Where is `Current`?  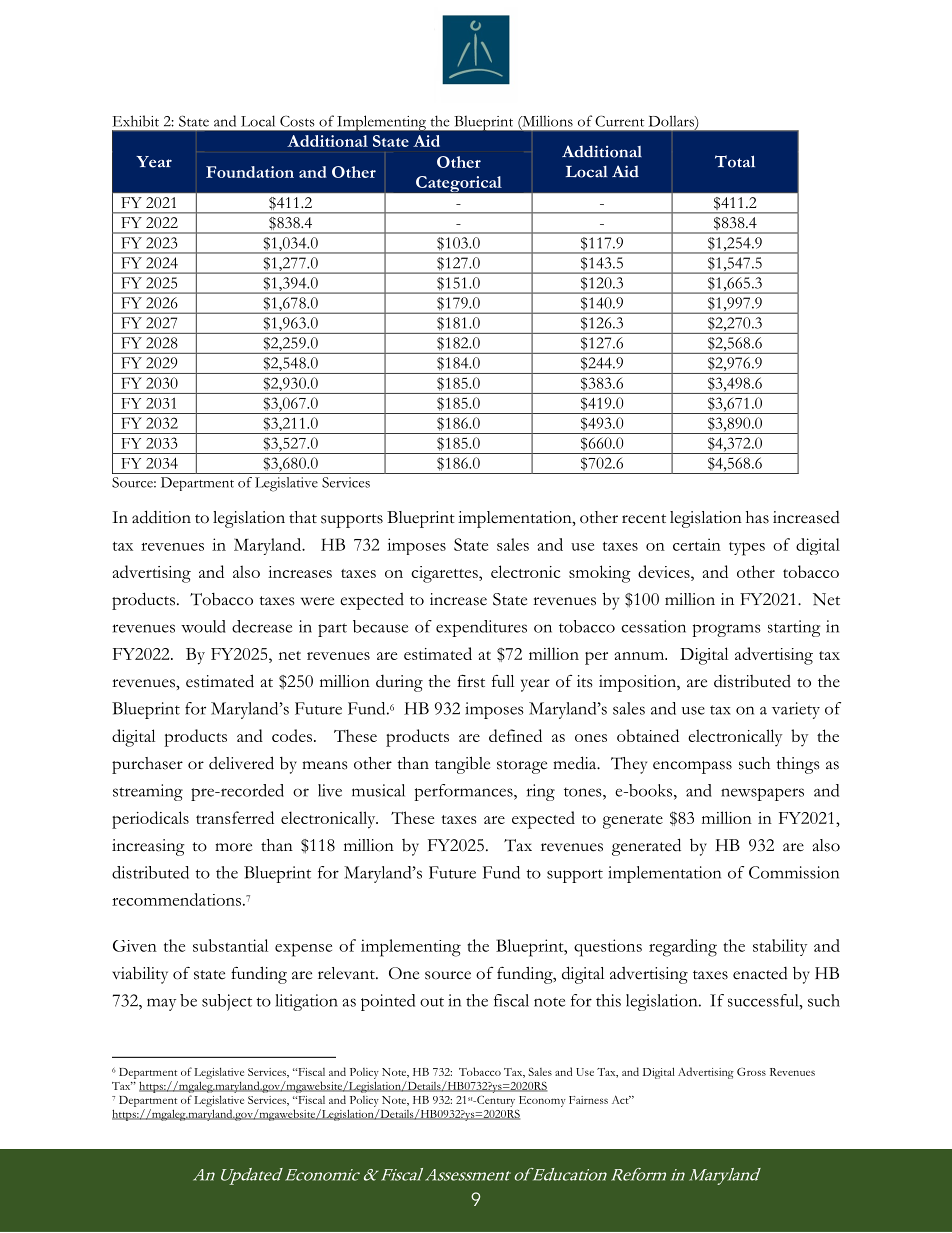
Current is located at coordinates (619, 121).
